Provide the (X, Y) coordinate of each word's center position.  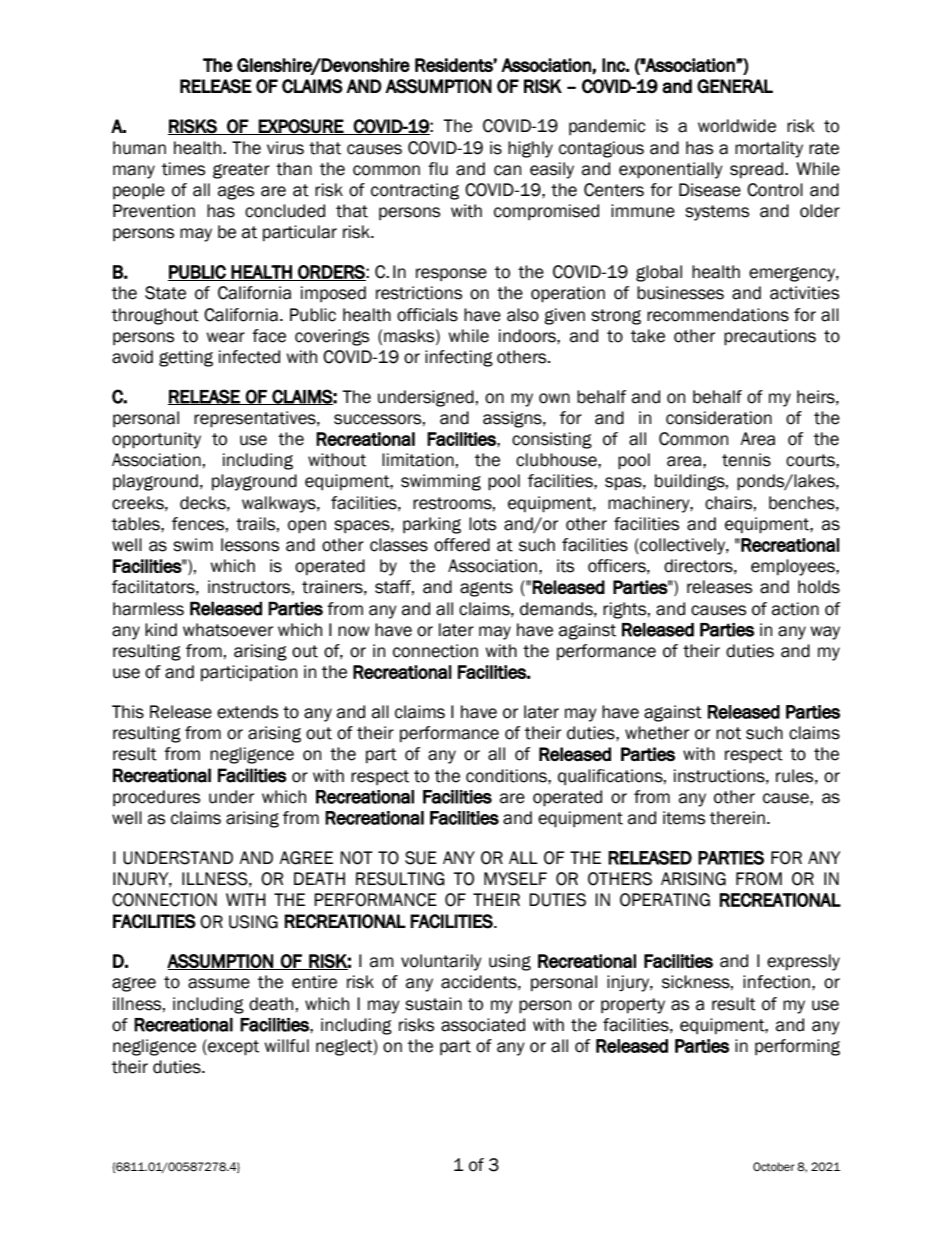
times (183, 169)
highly (530, 149)
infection (776, 982)
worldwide (737, 126)
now (354, 631)
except (232, 1047)
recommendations (718, 315)
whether (657, 733)
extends (247, 712)
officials (427, 315)
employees (794, 567)
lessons (250, 545)
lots (482, 524)
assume (219, 983)
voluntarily (441, 962)
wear (225, 337)
